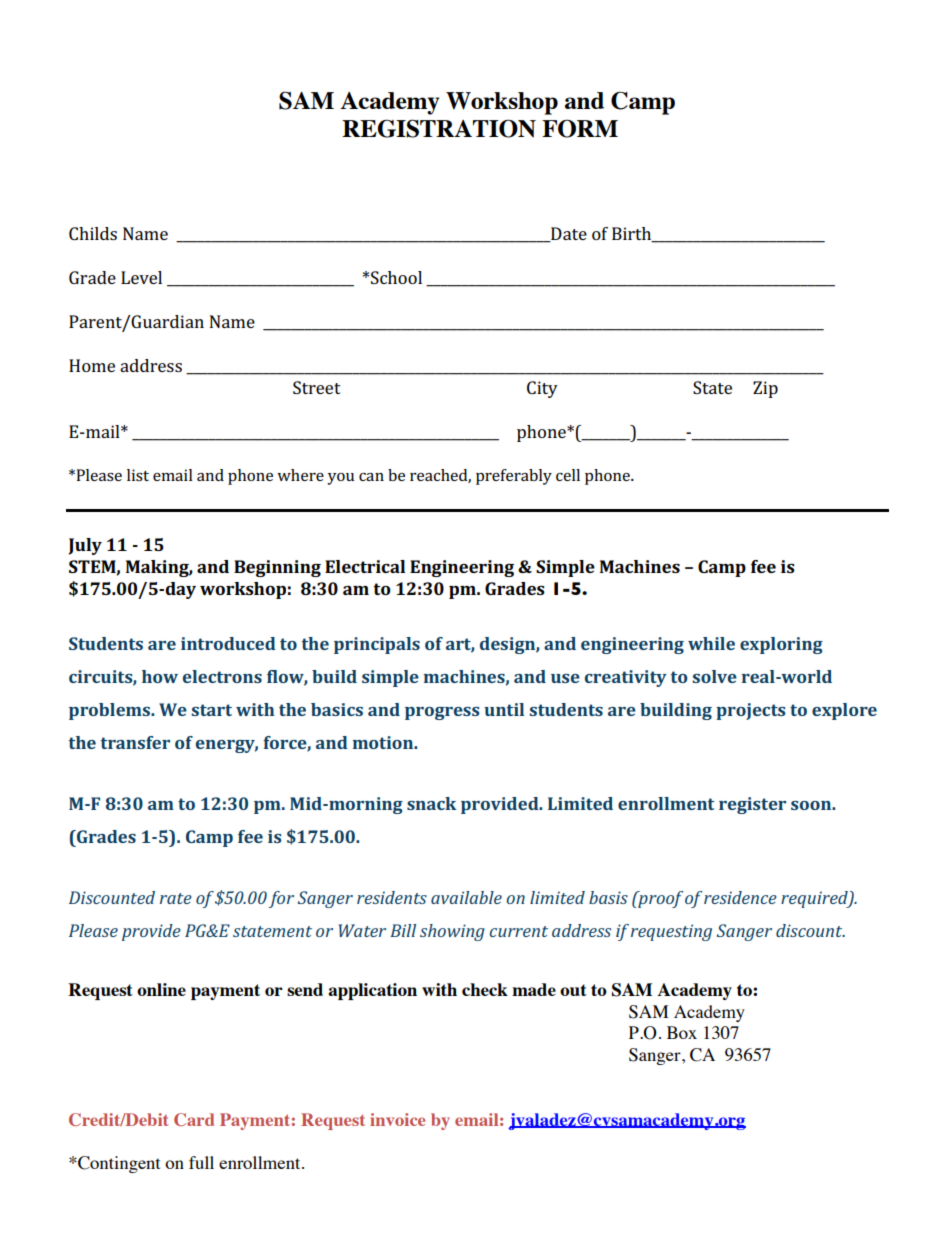 This document has width=952, height=1233. Describe the element at coordinates (439, 128) in the document. I see `REGISTRATION` at that location.
